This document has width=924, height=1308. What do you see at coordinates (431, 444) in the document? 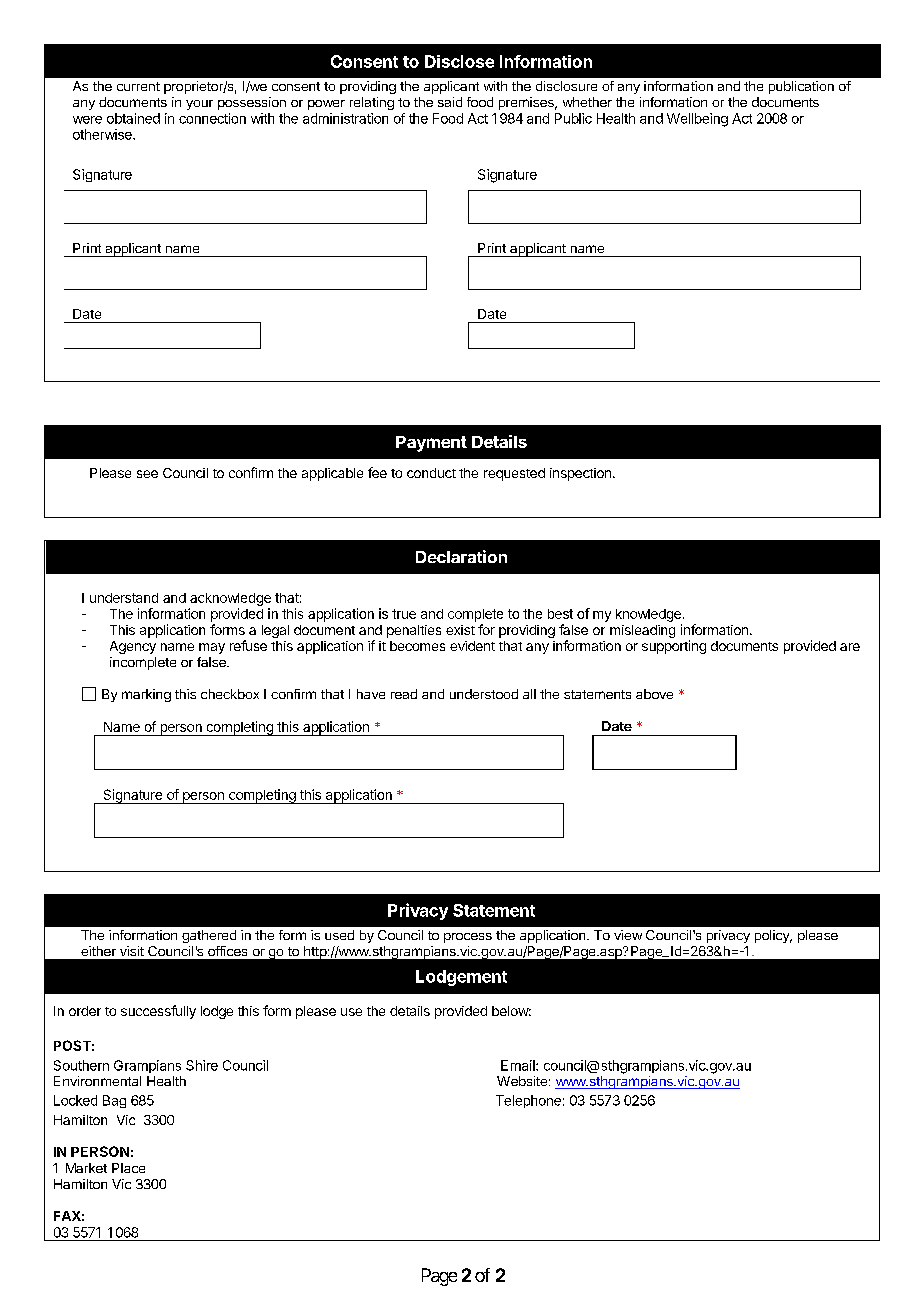
I see `Payment` at bounding box center [431, 444].
